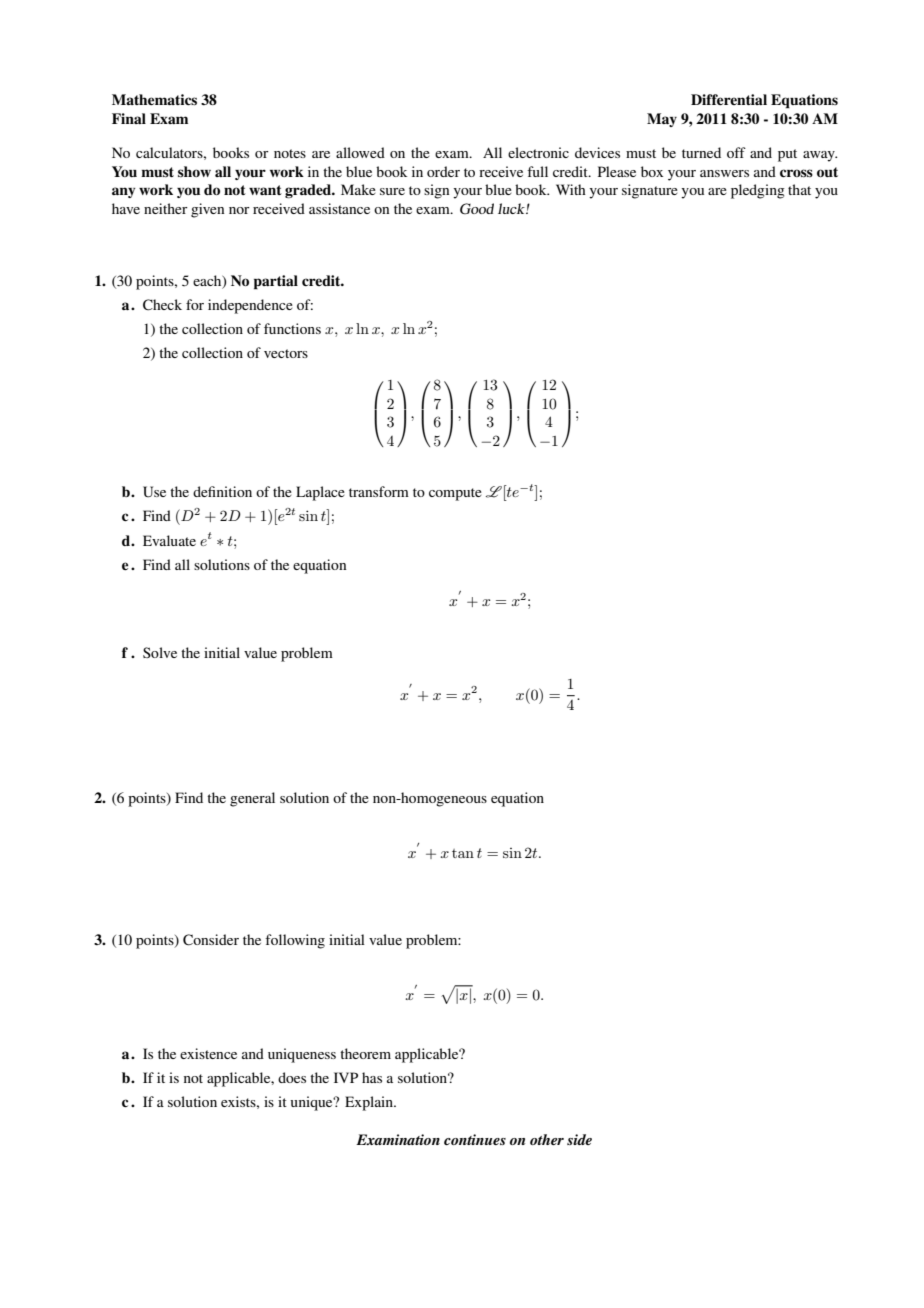 Image resolution: width=924 pixels, height=1308 pixels. What do you see at coordinates (758, 191) in the screenshot?
I see `pledging` at bounding box center [758, 191].
